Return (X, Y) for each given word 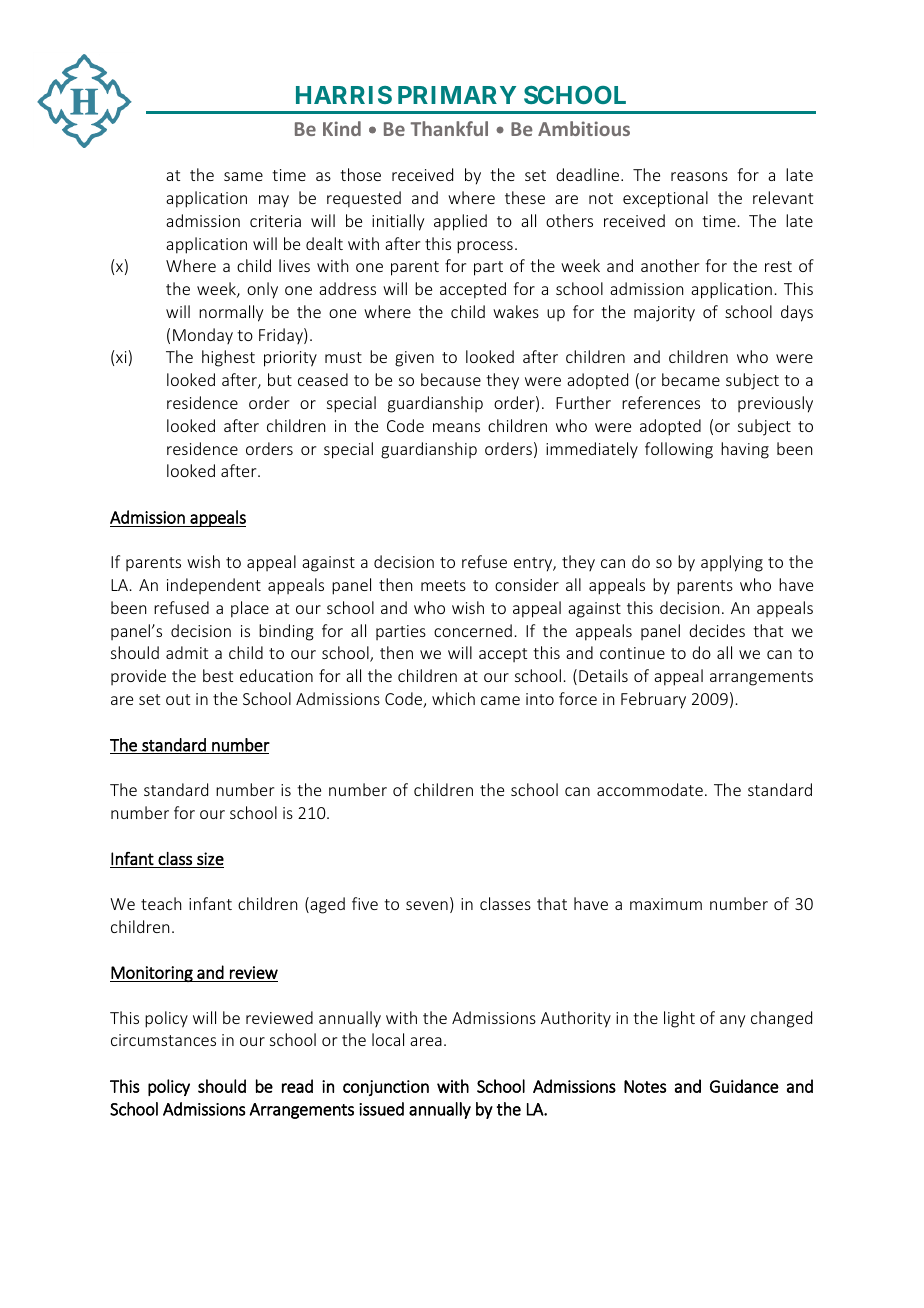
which (453, 698)
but (280, 379)
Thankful (449, 128)
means (456, 427)
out (178, 699)
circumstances (163, 1040)
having (745, 450)
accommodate (650, 789)
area (426, 1041)
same (243, 176)
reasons (699, 176)
